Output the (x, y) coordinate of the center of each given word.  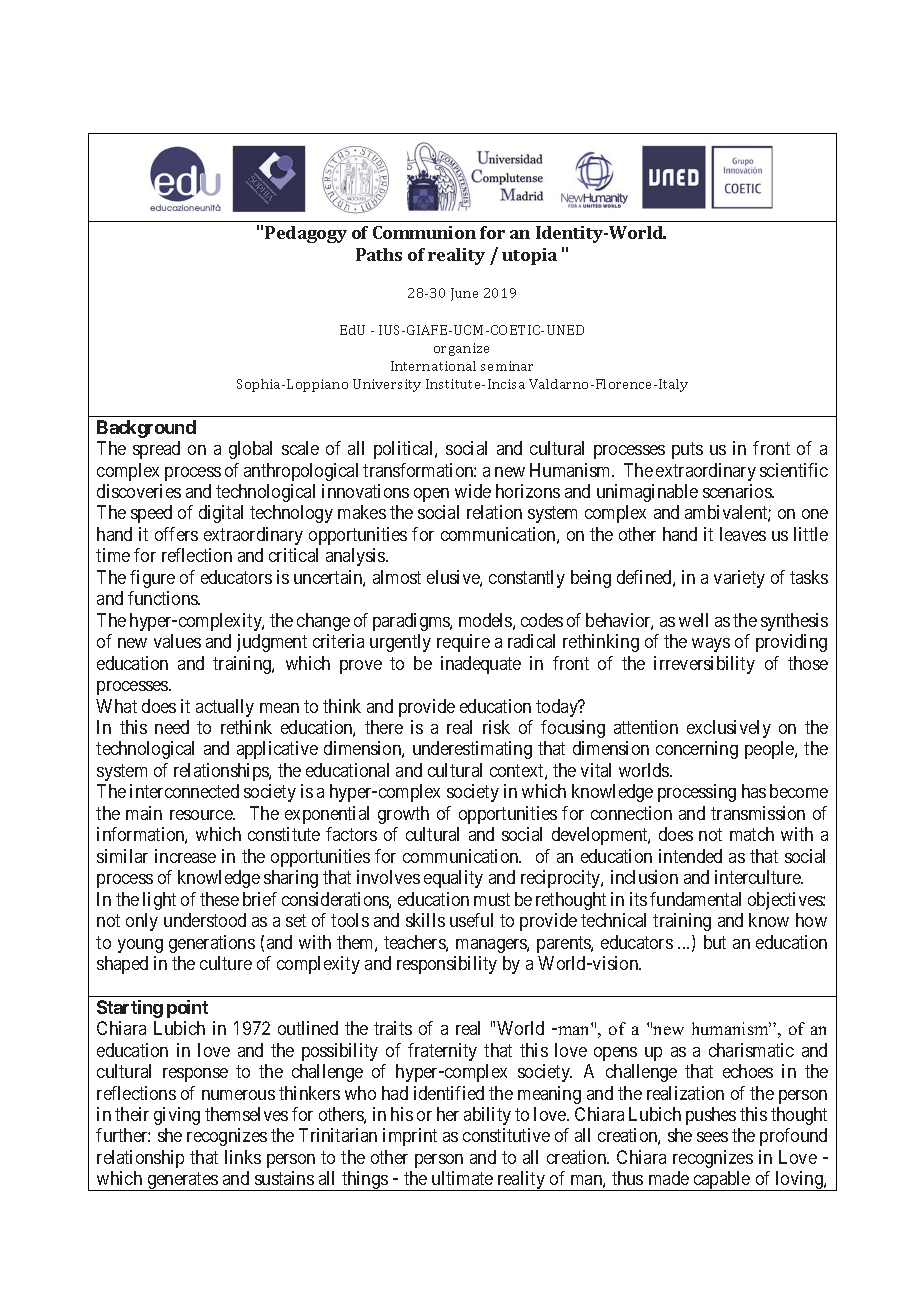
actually (225, 708)
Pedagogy (306, 234)
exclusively (729, 729)
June (464, 294)
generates (182, 1182)
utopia (529, 256)
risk (496, 727)
